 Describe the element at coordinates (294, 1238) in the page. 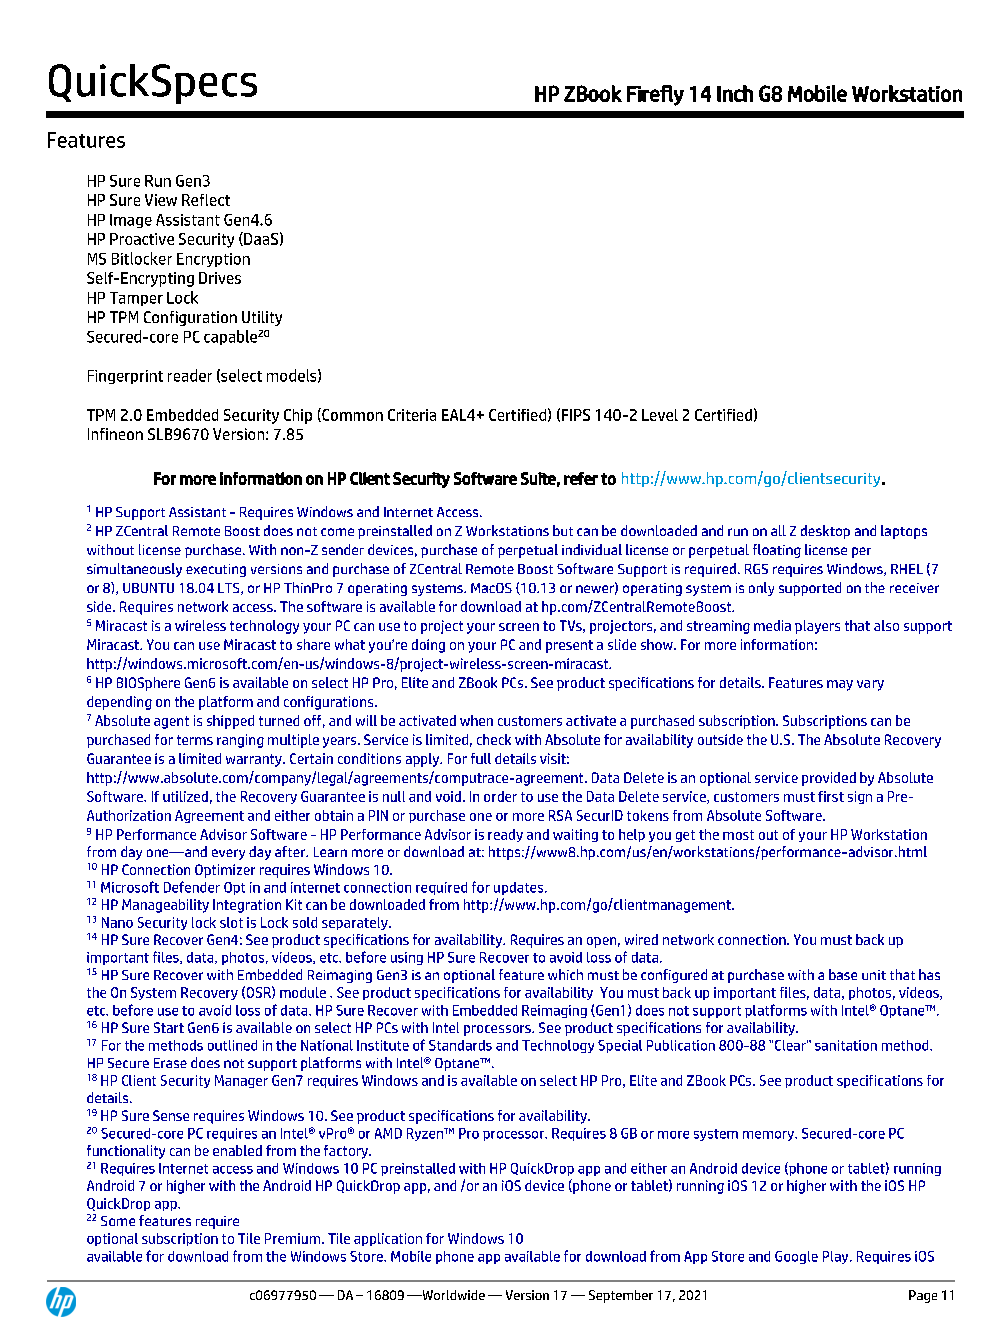

I see `Premium` at that location.
